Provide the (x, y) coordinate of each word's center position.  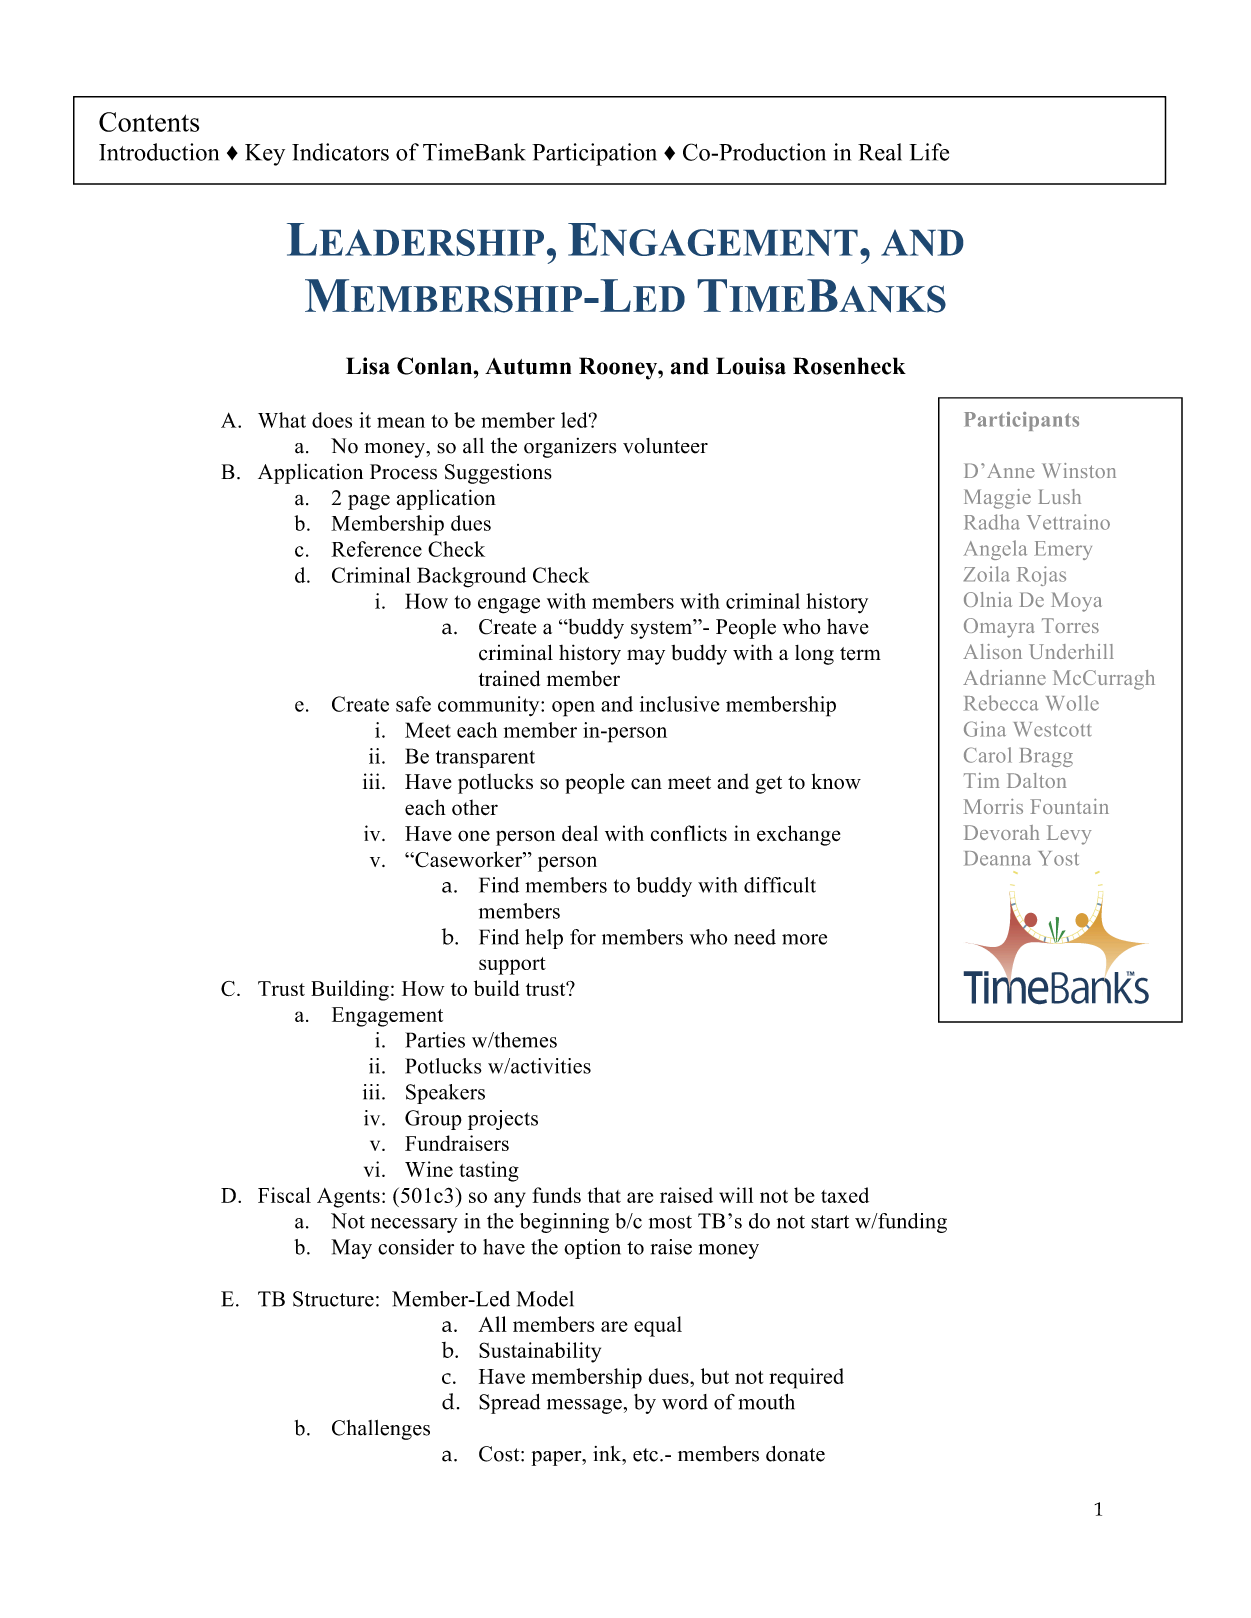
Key (265, 155)
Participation (594, 154)
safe (413, 704)
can (646, 784)
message (584, 1406)
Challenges (381, 1430)
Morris (993, 806)
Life (929, 152)
